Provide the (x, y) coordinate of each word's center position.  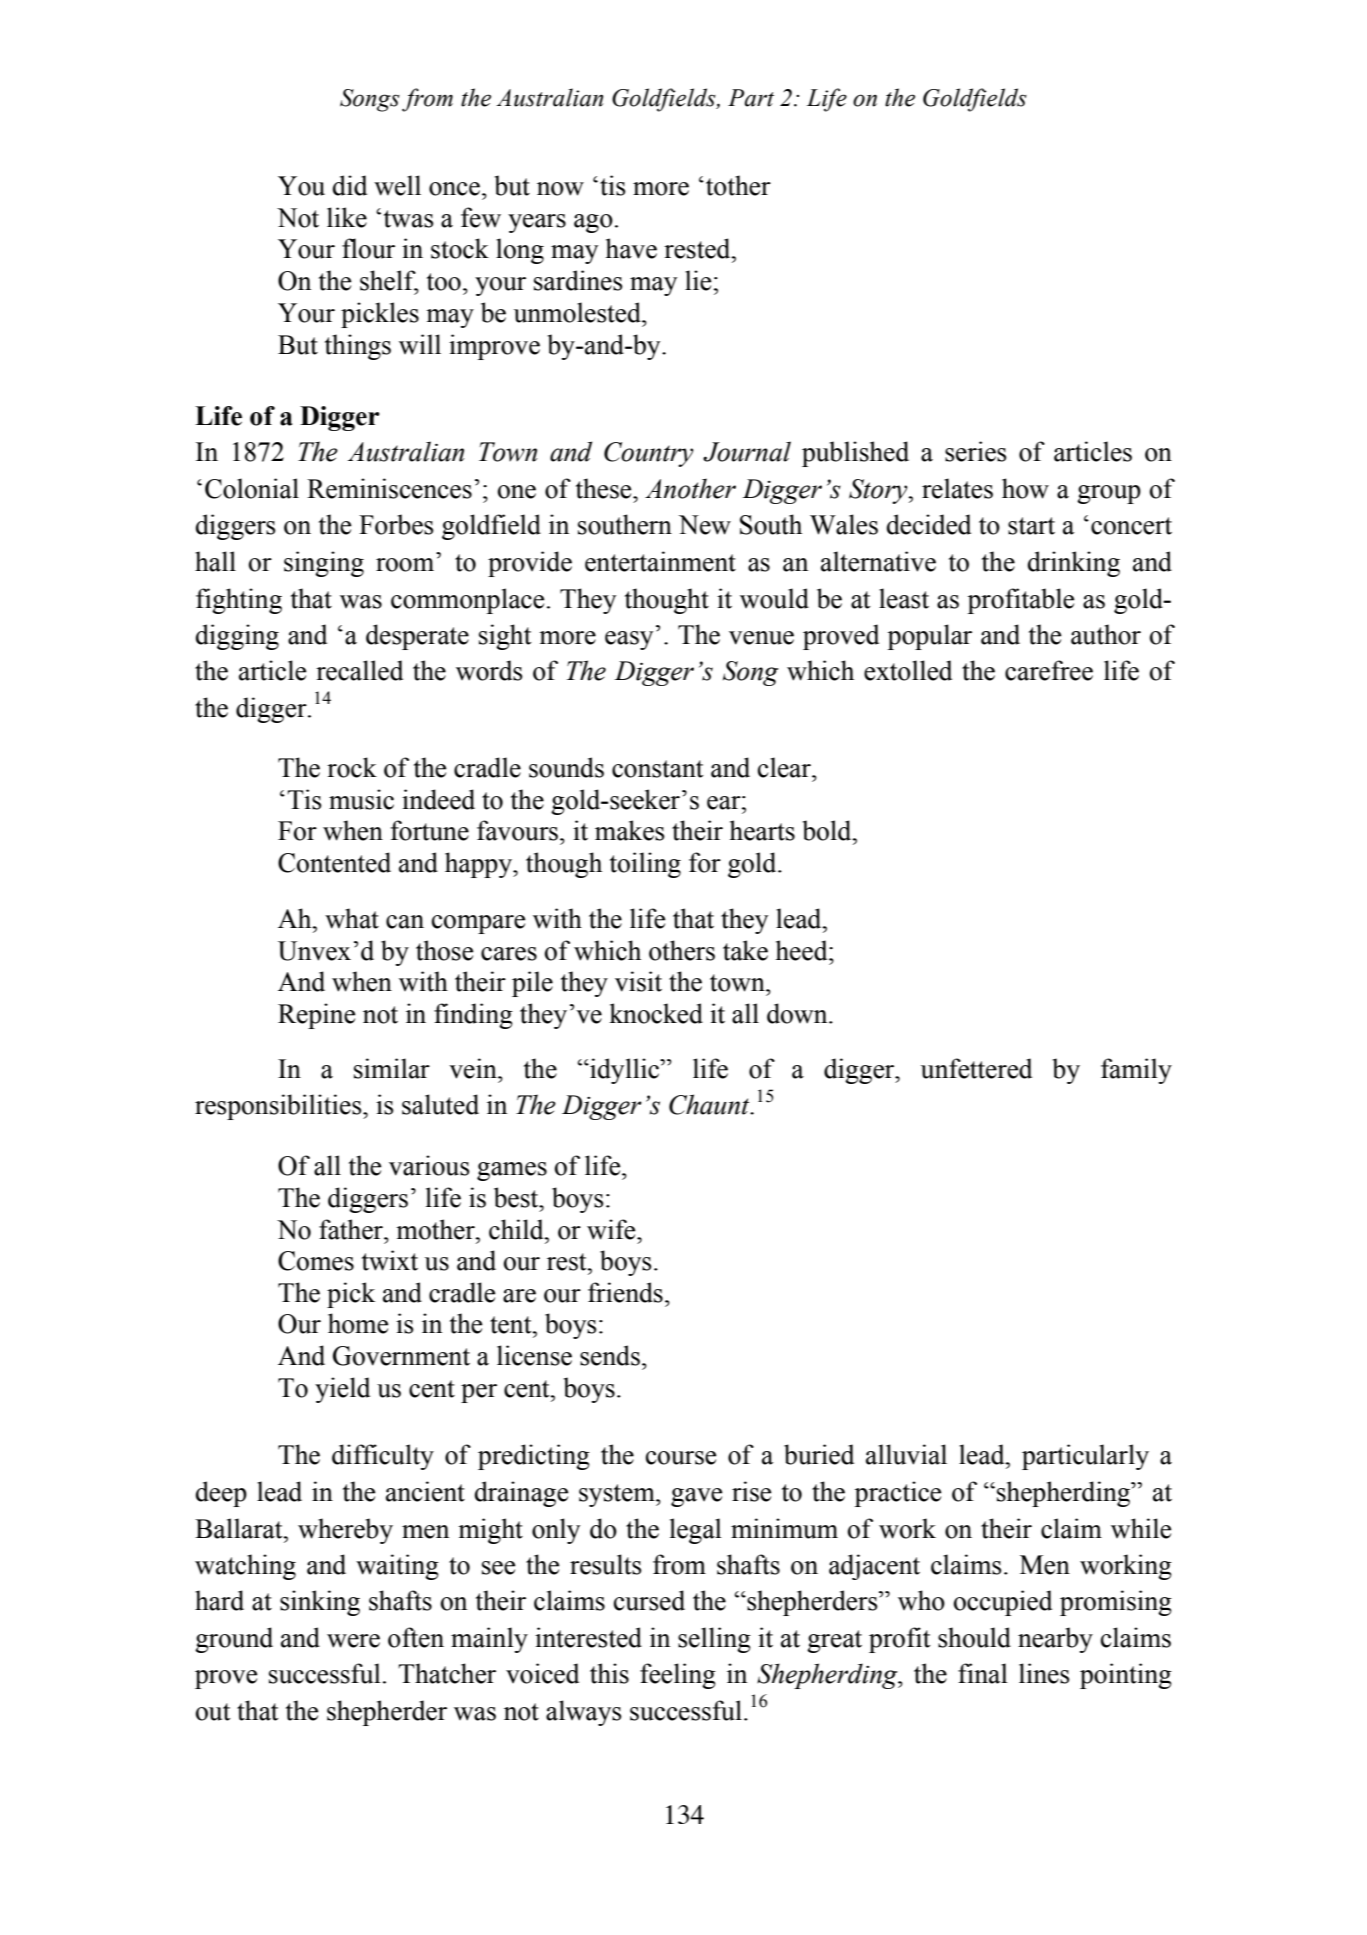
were (353, 1641)
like (347, 217)
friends (625, 1292)
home (358, 1323)
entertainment (660, 561)
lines (1044, 1673)
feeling (678, 1676)
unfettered (976, 1068)
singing (324, 564)
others (682, 950)
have (631, 248)
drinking (1074, 564)
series (976, 451)
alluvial (906, 1454)
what (352, 918)
